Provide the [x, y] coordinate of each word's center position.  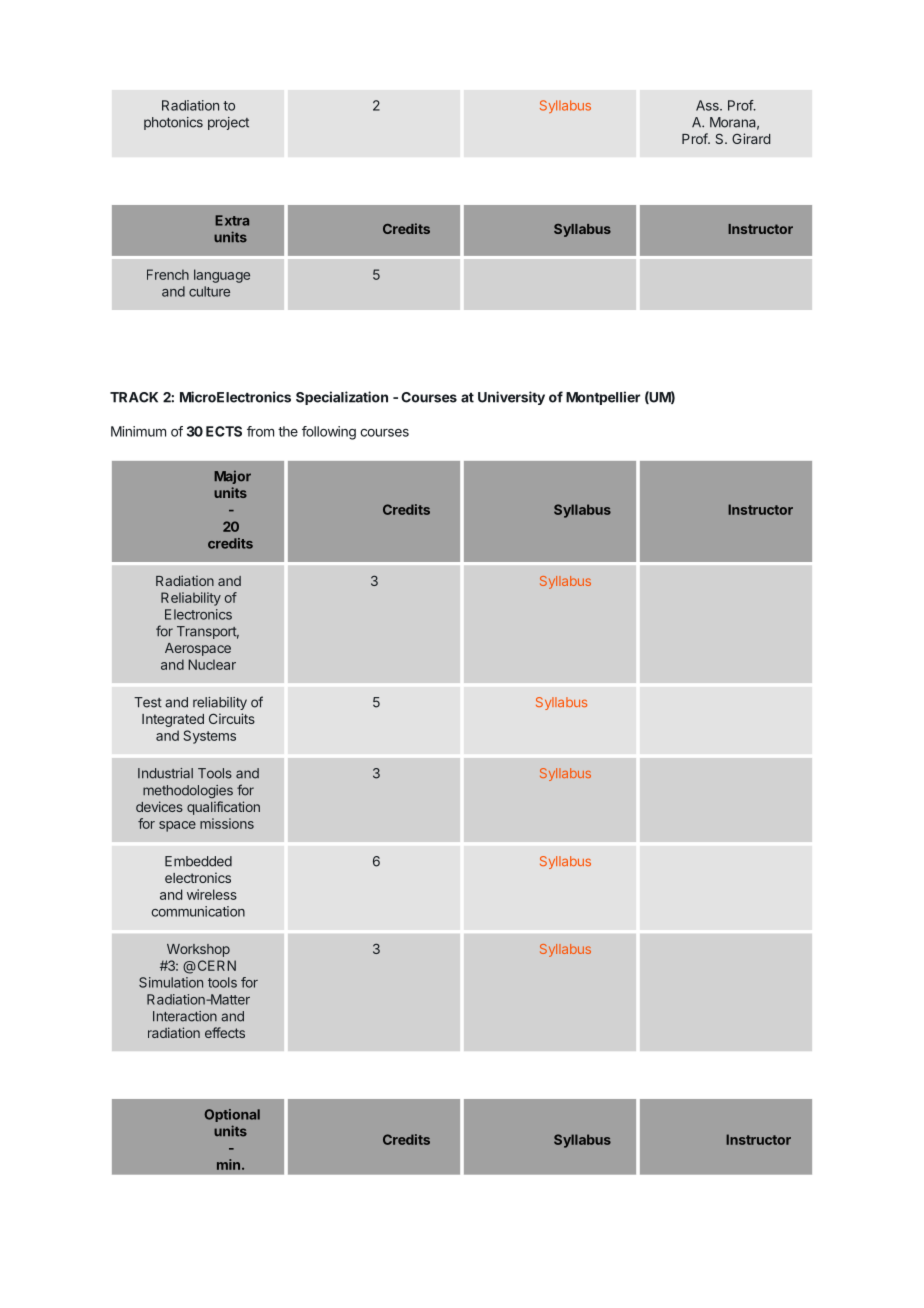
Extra [232, 220]
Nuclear [212, 664]
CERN [215, 965]
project [228, 123]
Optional [232, 1115]
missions [227, 823]
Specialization [342, 398]
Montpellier [603, 398]
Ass [708, 105]
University [511, 398]
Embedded [198, 861]
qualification [223, 808]
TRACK [134, 397]
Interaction [185, 1016]
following [329, 433]
